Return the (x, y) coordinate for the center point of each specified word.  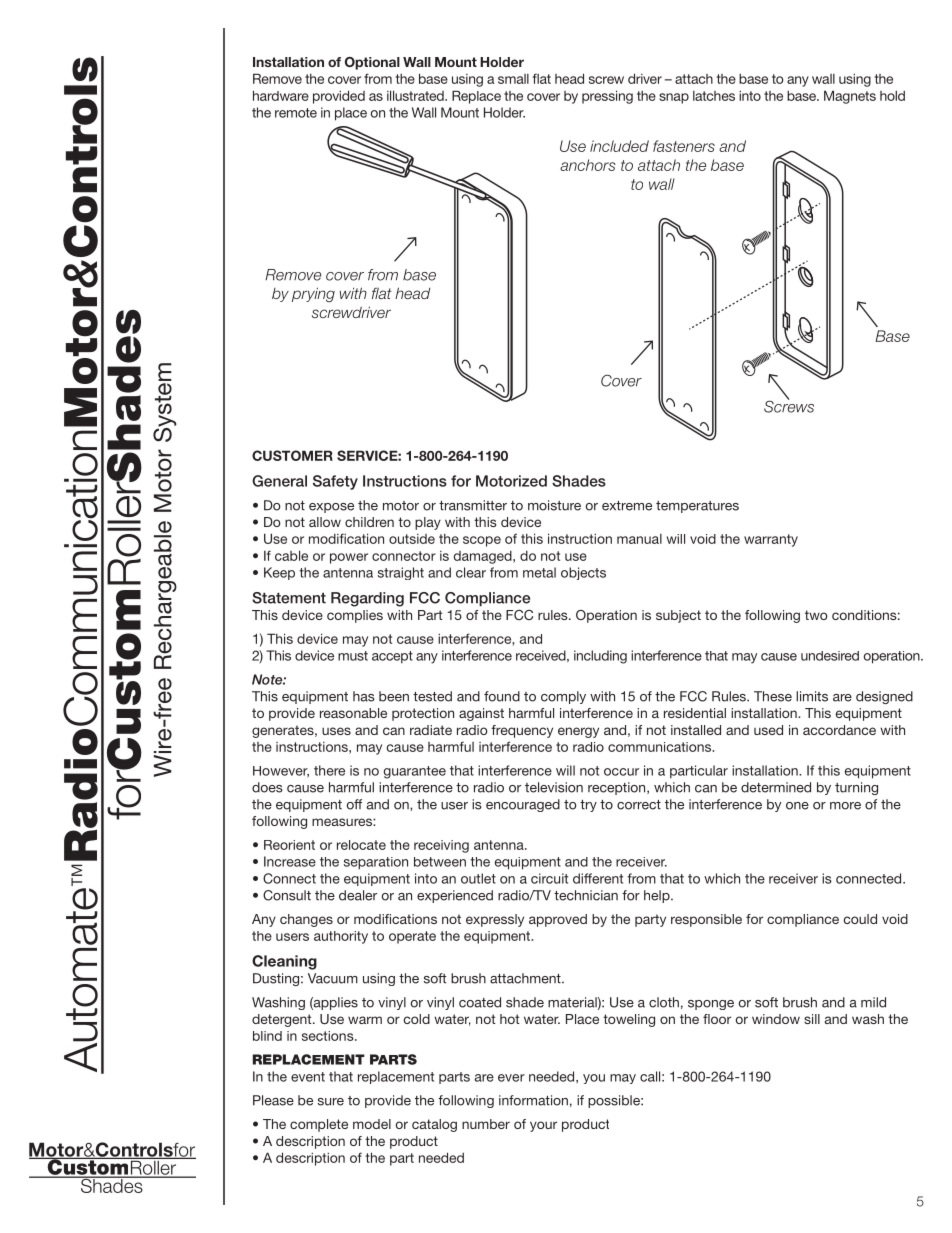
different (598, 878)
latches (714, 96)
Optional (372, 63)
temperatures (697, 507)
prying (313, 294)
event (308, 1077)
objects (583, 573)
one (797, 806)
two (816, 615)
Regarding (367, 599)
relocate (361, 845)
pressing (607, 97)
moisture (554, 505)
